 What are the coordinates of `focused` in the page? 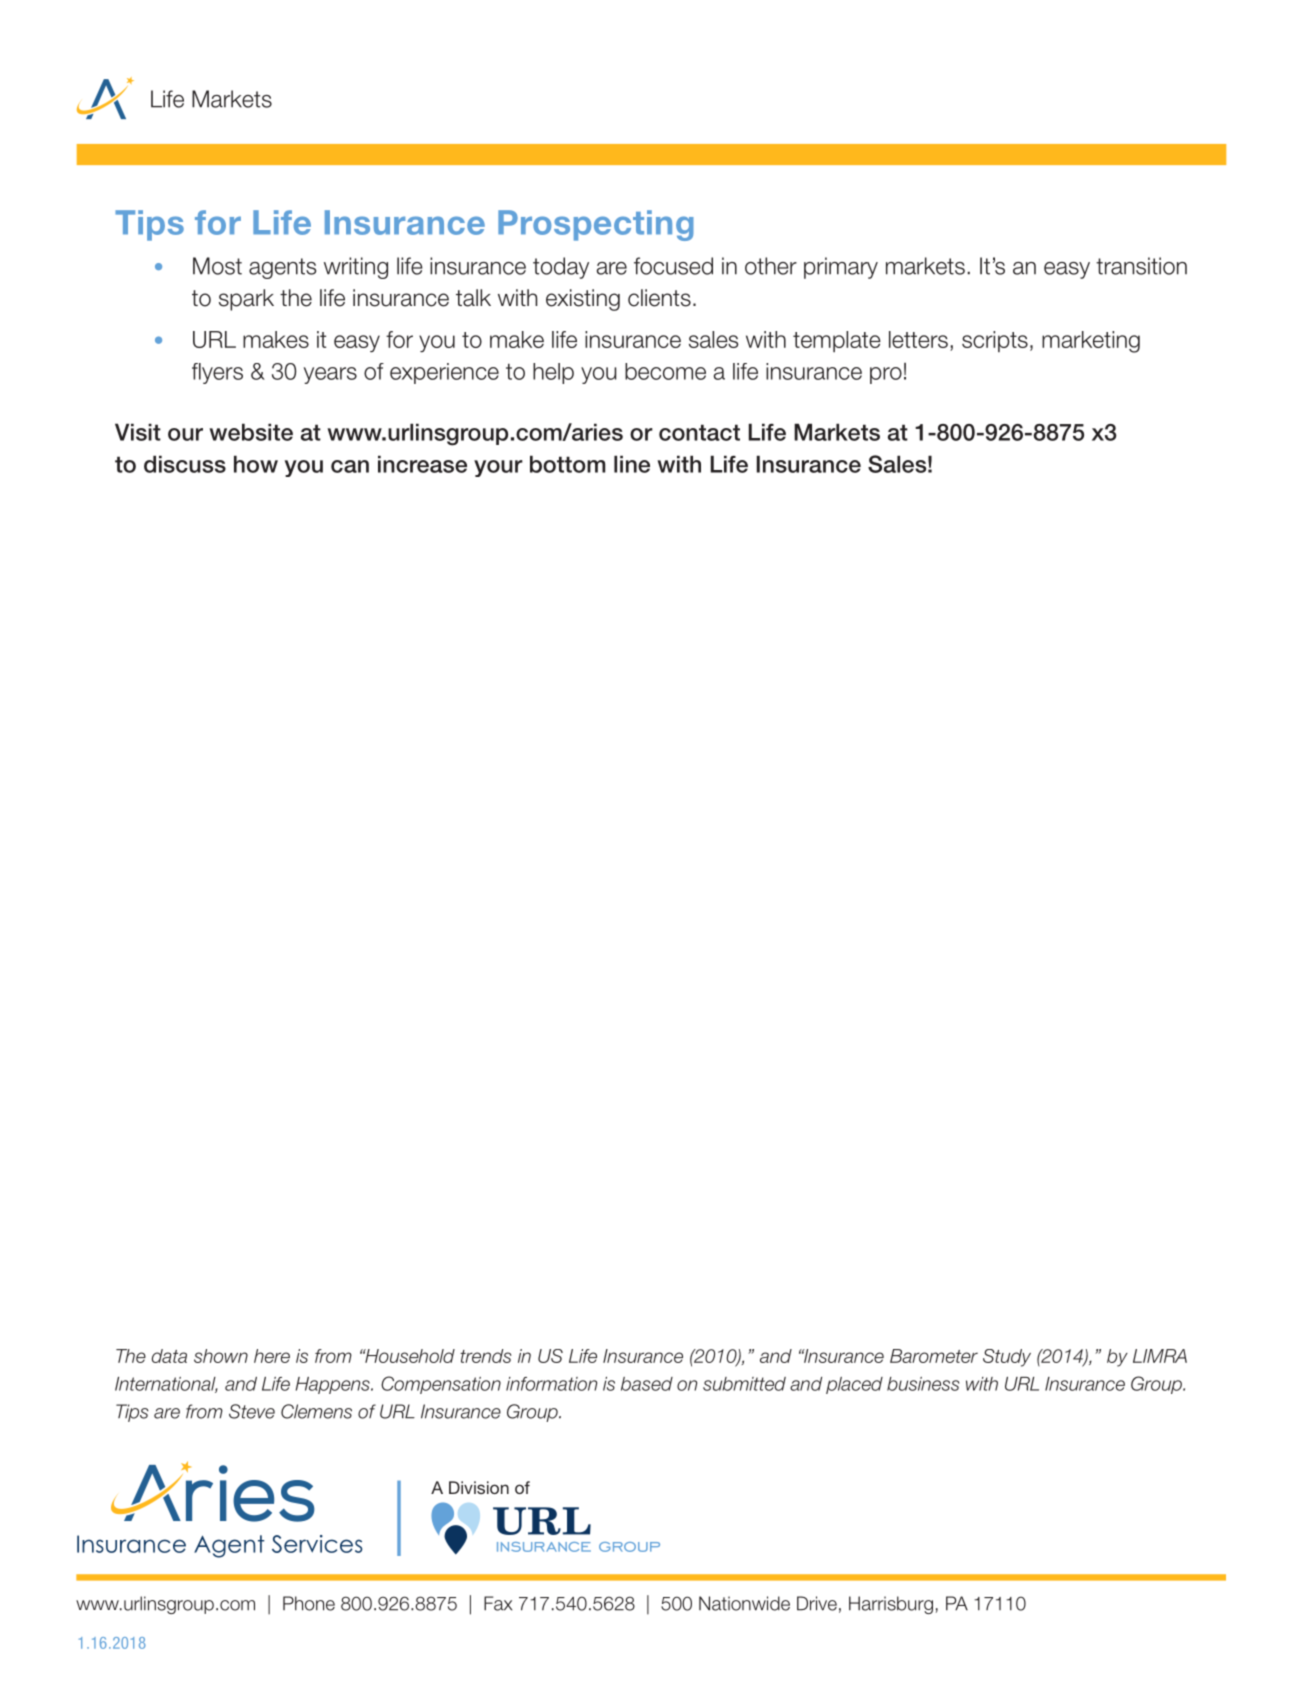 It's located at (673, 266).
